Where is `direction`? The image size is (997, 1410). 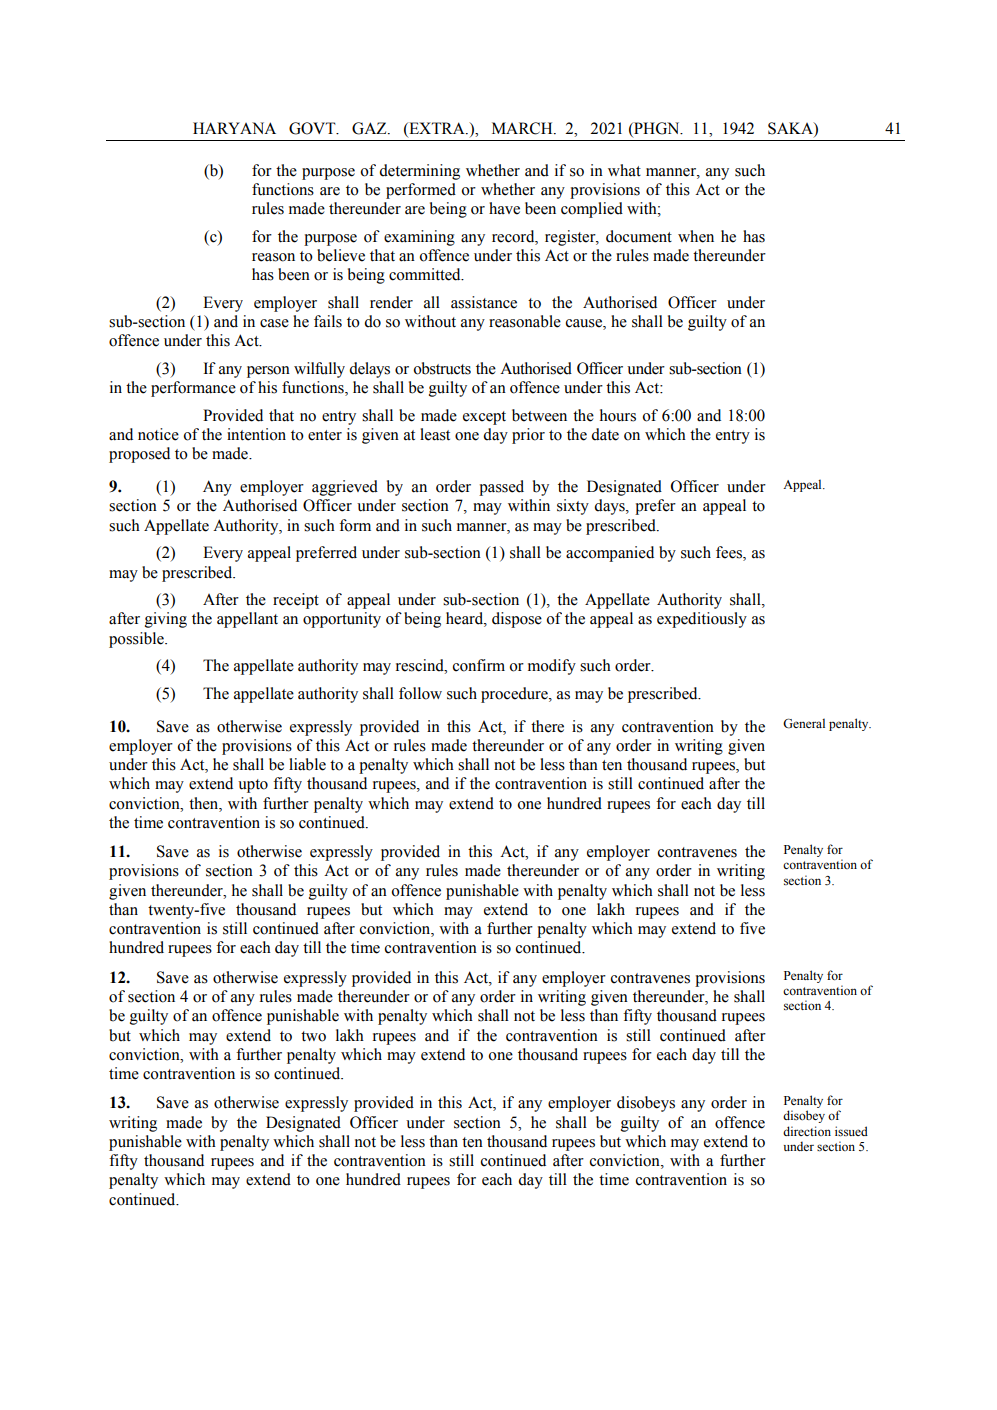 direction is located at coordinates (807, 1131).
